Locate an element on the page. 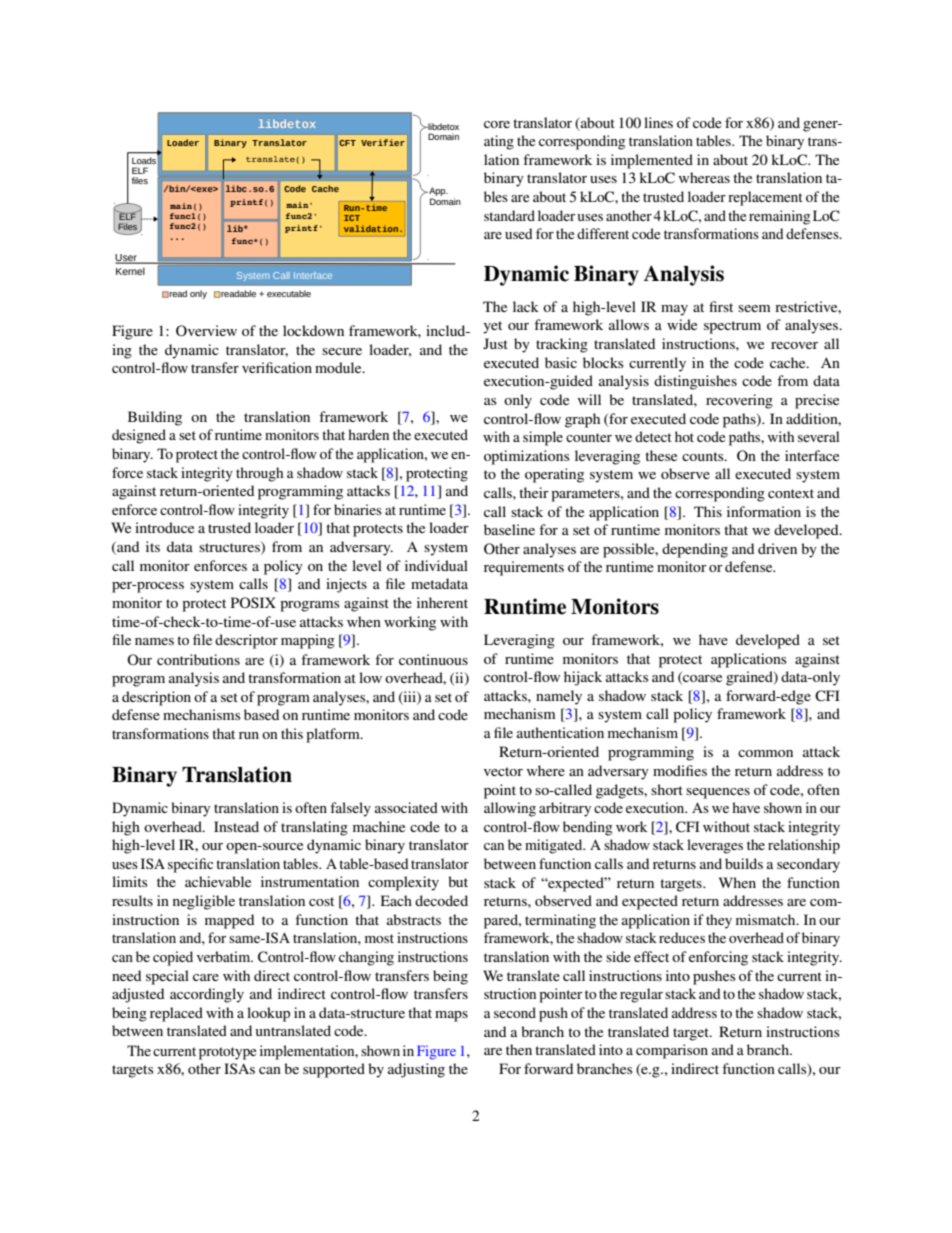 This document has height=1233, width=952. Verifier is located at coordinates (383, 142).
